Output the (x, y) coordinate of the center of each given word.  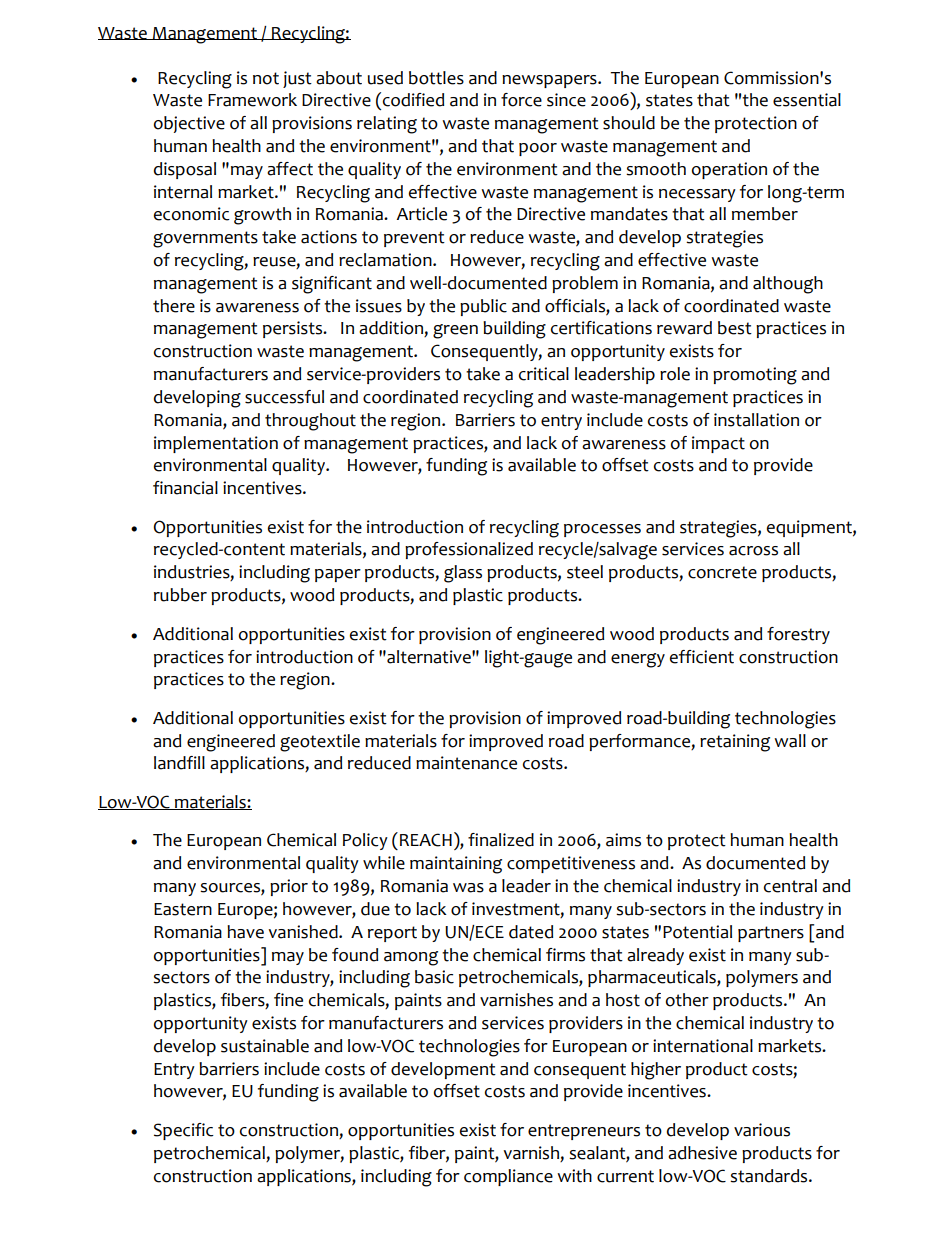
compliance (508, 1177)
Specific (184, 1131)
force (521, 100)
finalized (501, 840)
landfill (179, 763)
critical (544, 374)
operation (729, 170)
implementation (216, 444)
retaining (735, 743)
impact (718, 444)
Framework (252, 100)
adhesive (702, 1153)
